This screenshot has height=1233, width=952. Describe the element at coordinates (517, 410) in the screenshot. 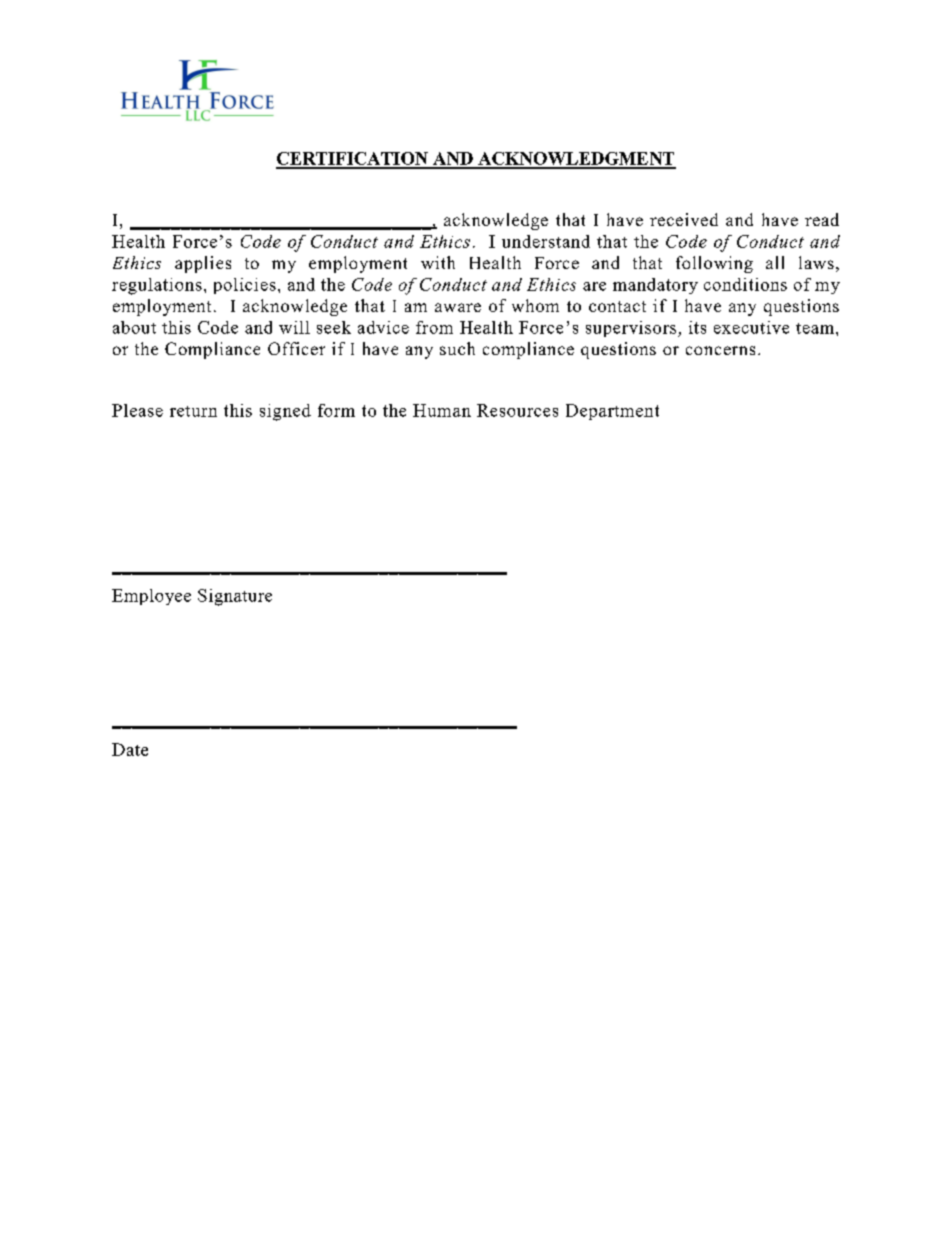

I see `Resources` at that location.
